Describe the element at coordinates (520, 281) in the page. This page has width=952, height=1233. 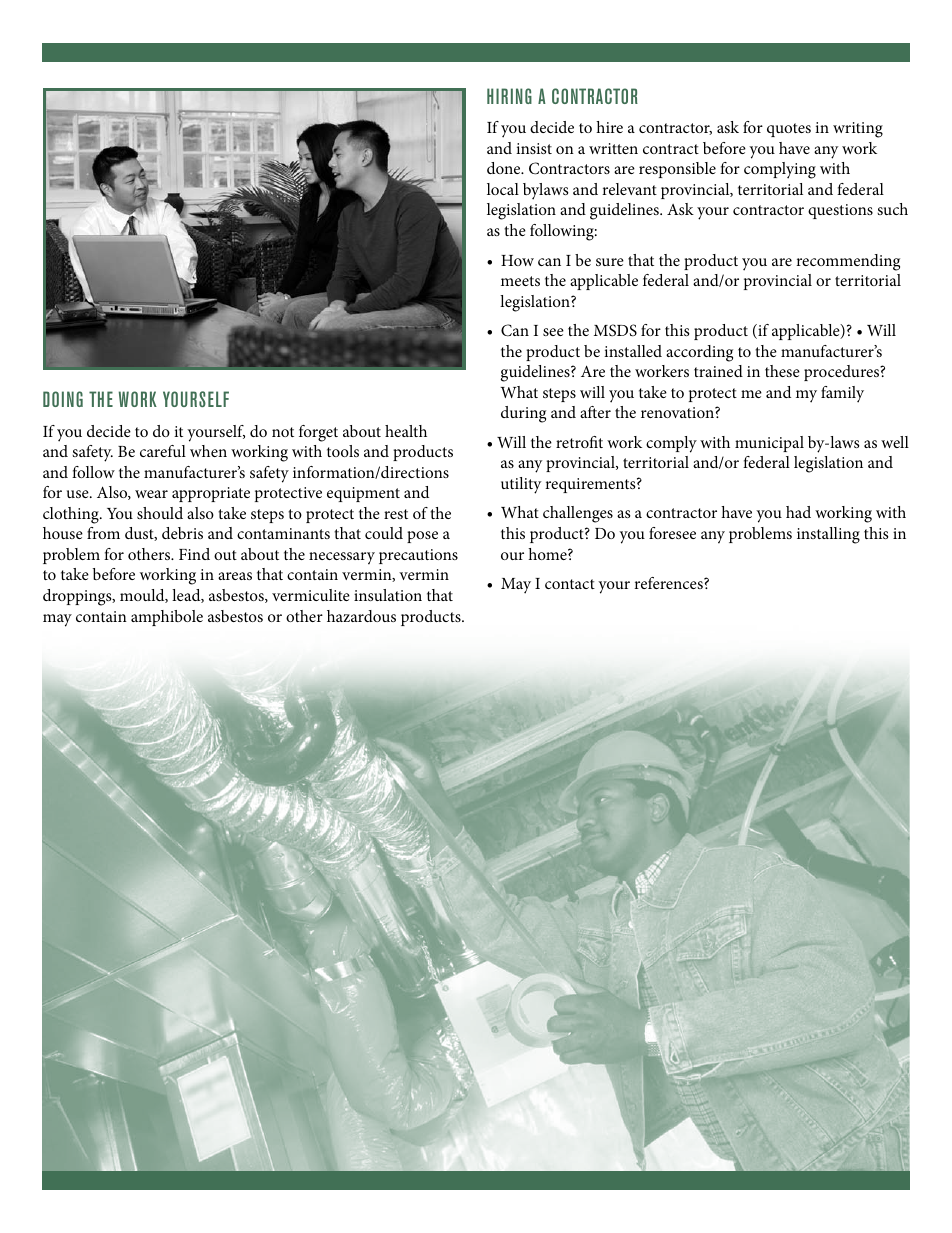
I see `meets` at that location.
